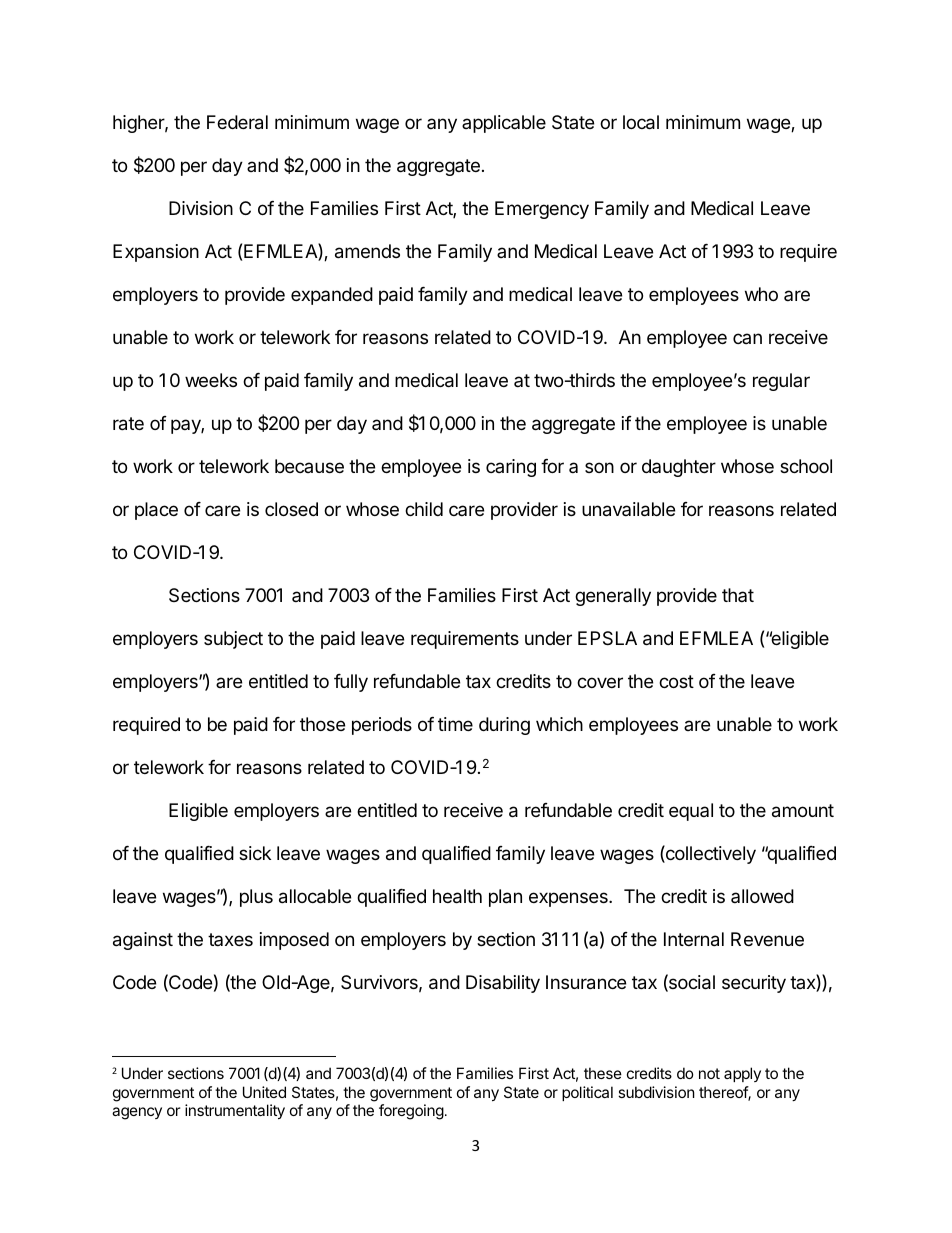 The height and width of the image is (1233, 952). Describe the element at coordinates (237, 122) in the image. I see `Federal` at that location.
